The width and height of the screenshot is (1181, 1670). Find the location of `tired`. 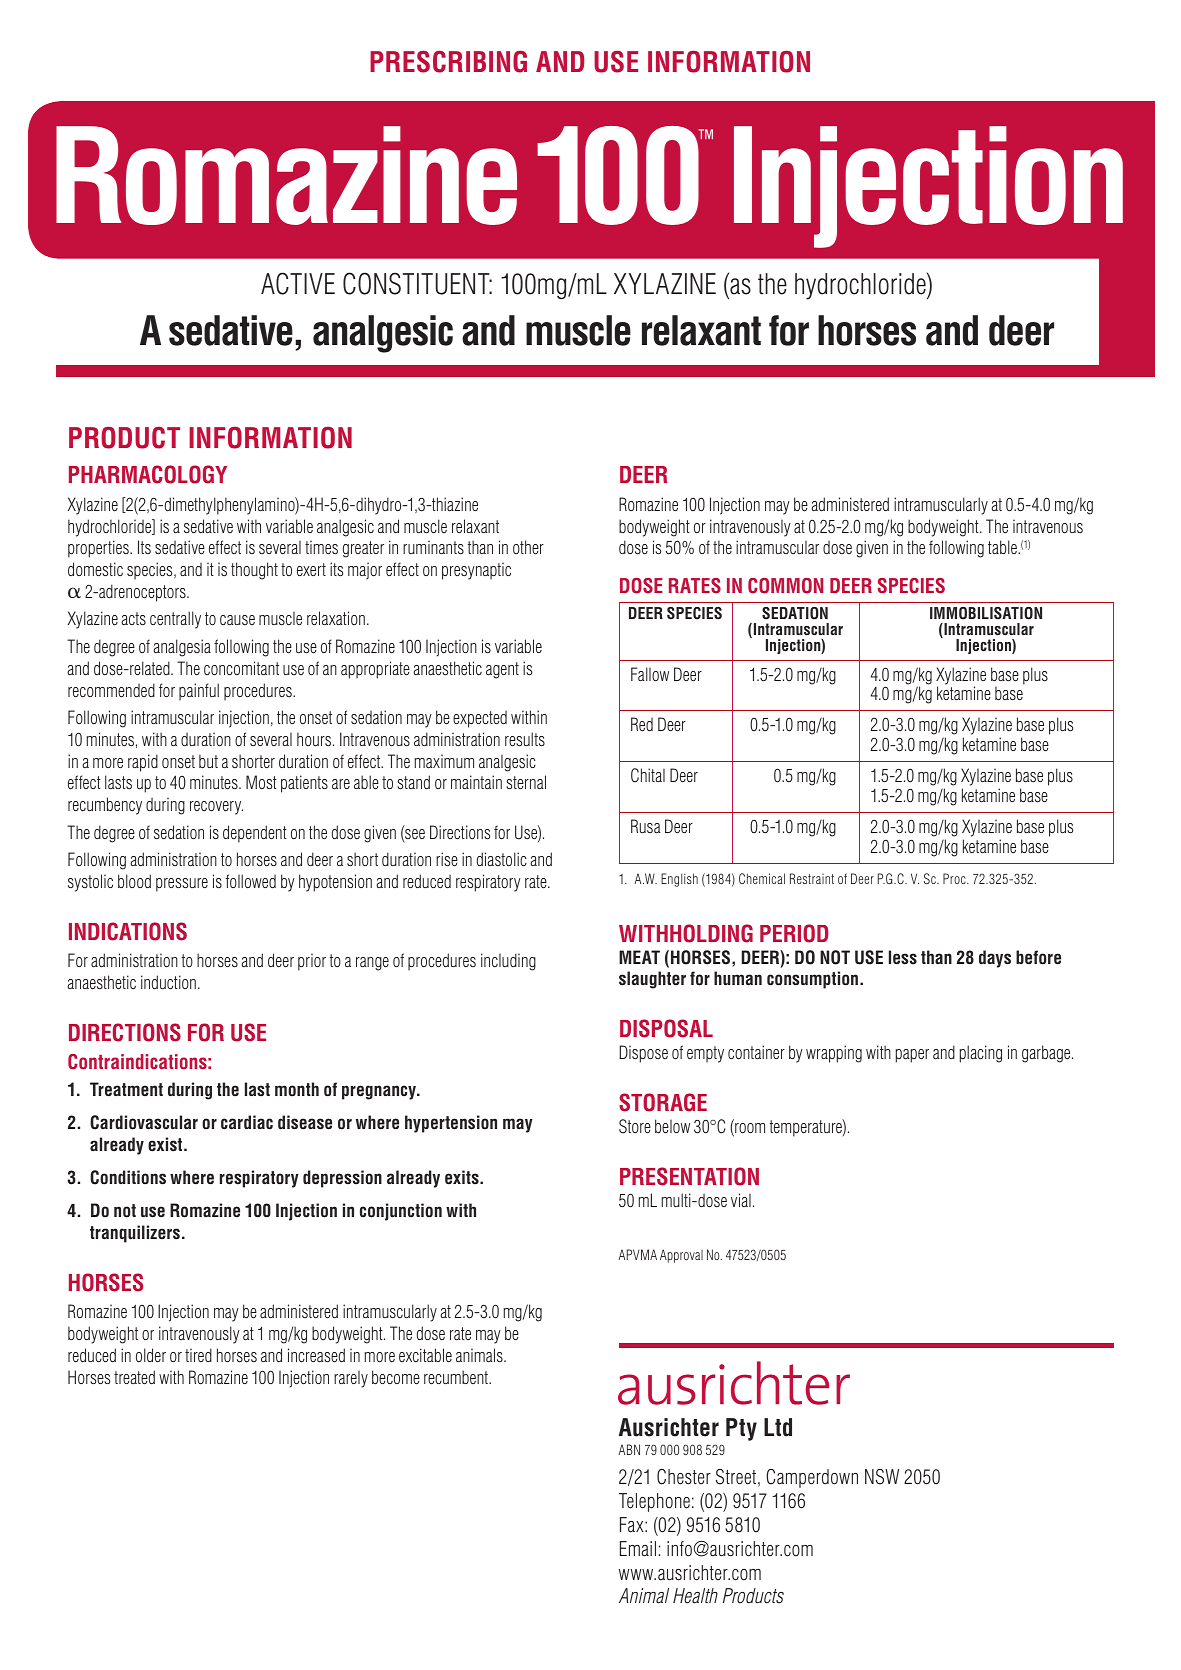

tired is located at coordinates (198, 1355).
